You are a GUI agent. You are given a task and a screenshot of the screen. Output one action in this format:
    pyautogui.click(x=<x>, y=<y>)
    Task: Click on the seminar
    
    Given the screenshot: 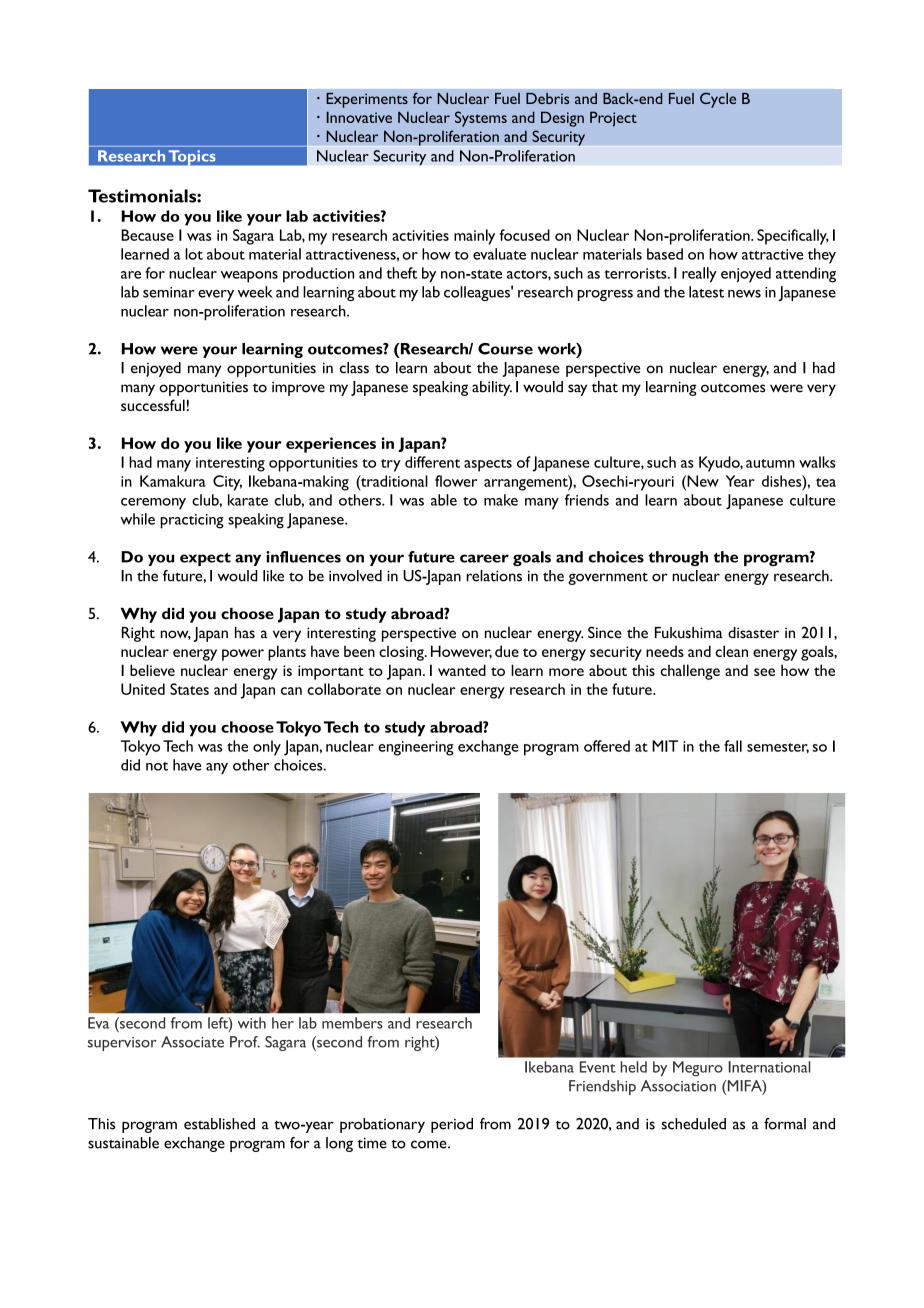 What is the action you would take?
    pyautogui.click(x=169, y=292)
